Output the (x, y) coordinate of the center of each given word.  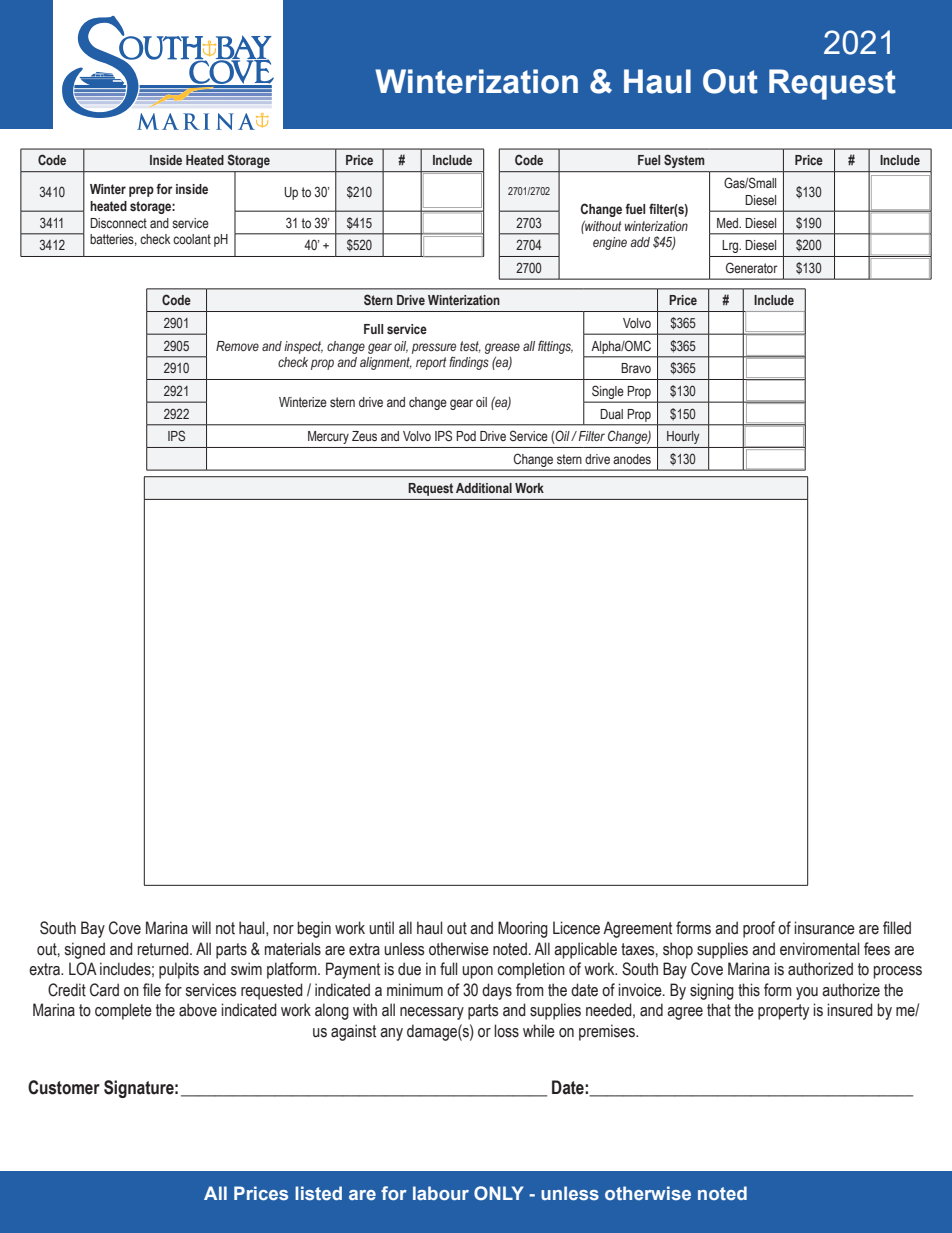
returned (164, 949)
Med (729, 223)
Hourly (683, 437)
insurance (825, 928)
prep (141, 191)
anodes (632, 459)
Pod (466, 436)
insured (850, 1010)
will (201, 927)
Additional (484, 488)
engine (610, 243)
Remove (237, 346)
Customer (64, 1087)
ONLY (499, 1193)
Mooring (523, 929)
